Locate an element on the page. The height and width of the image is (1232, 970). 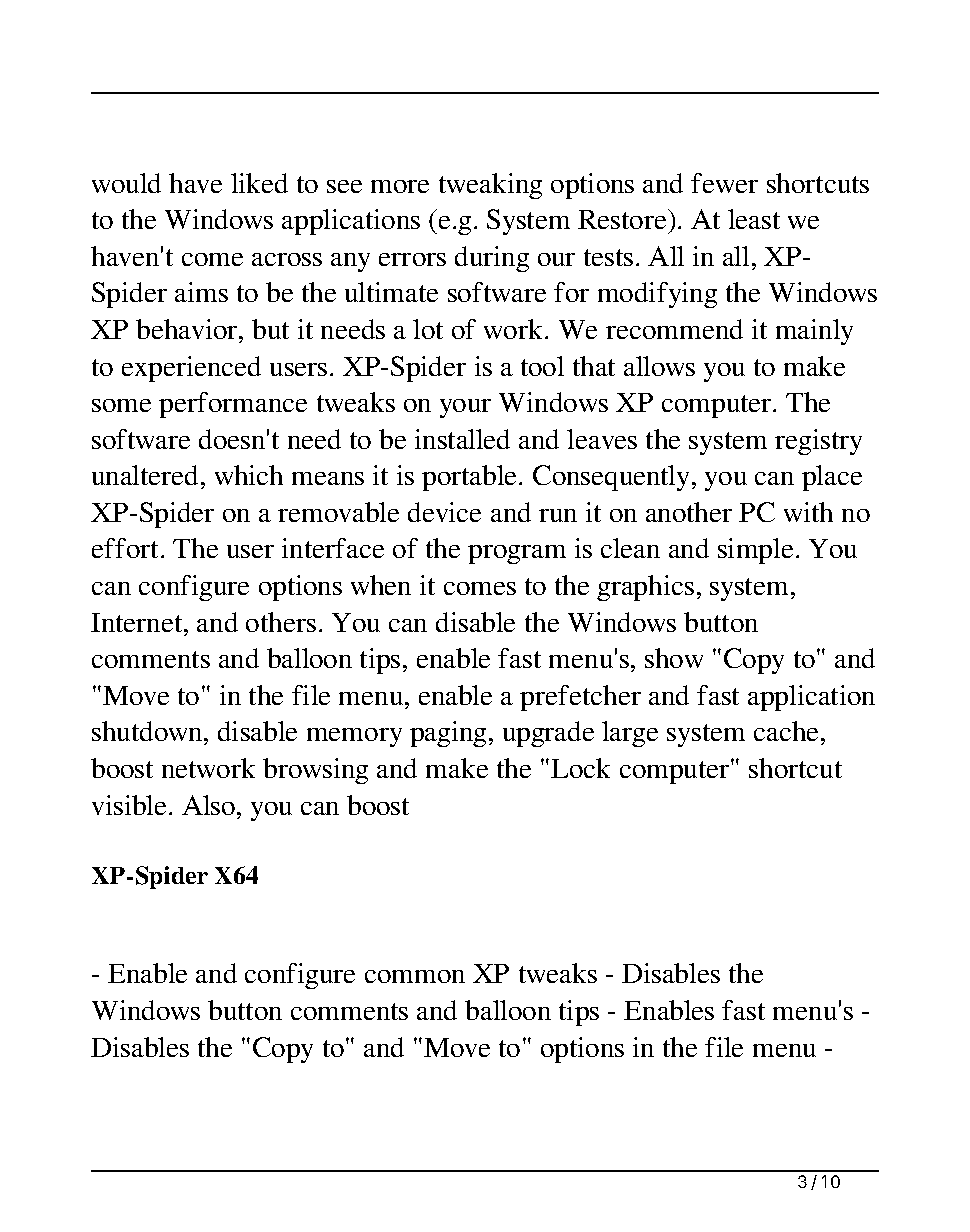
performance is located at coordinates (233, 405).
